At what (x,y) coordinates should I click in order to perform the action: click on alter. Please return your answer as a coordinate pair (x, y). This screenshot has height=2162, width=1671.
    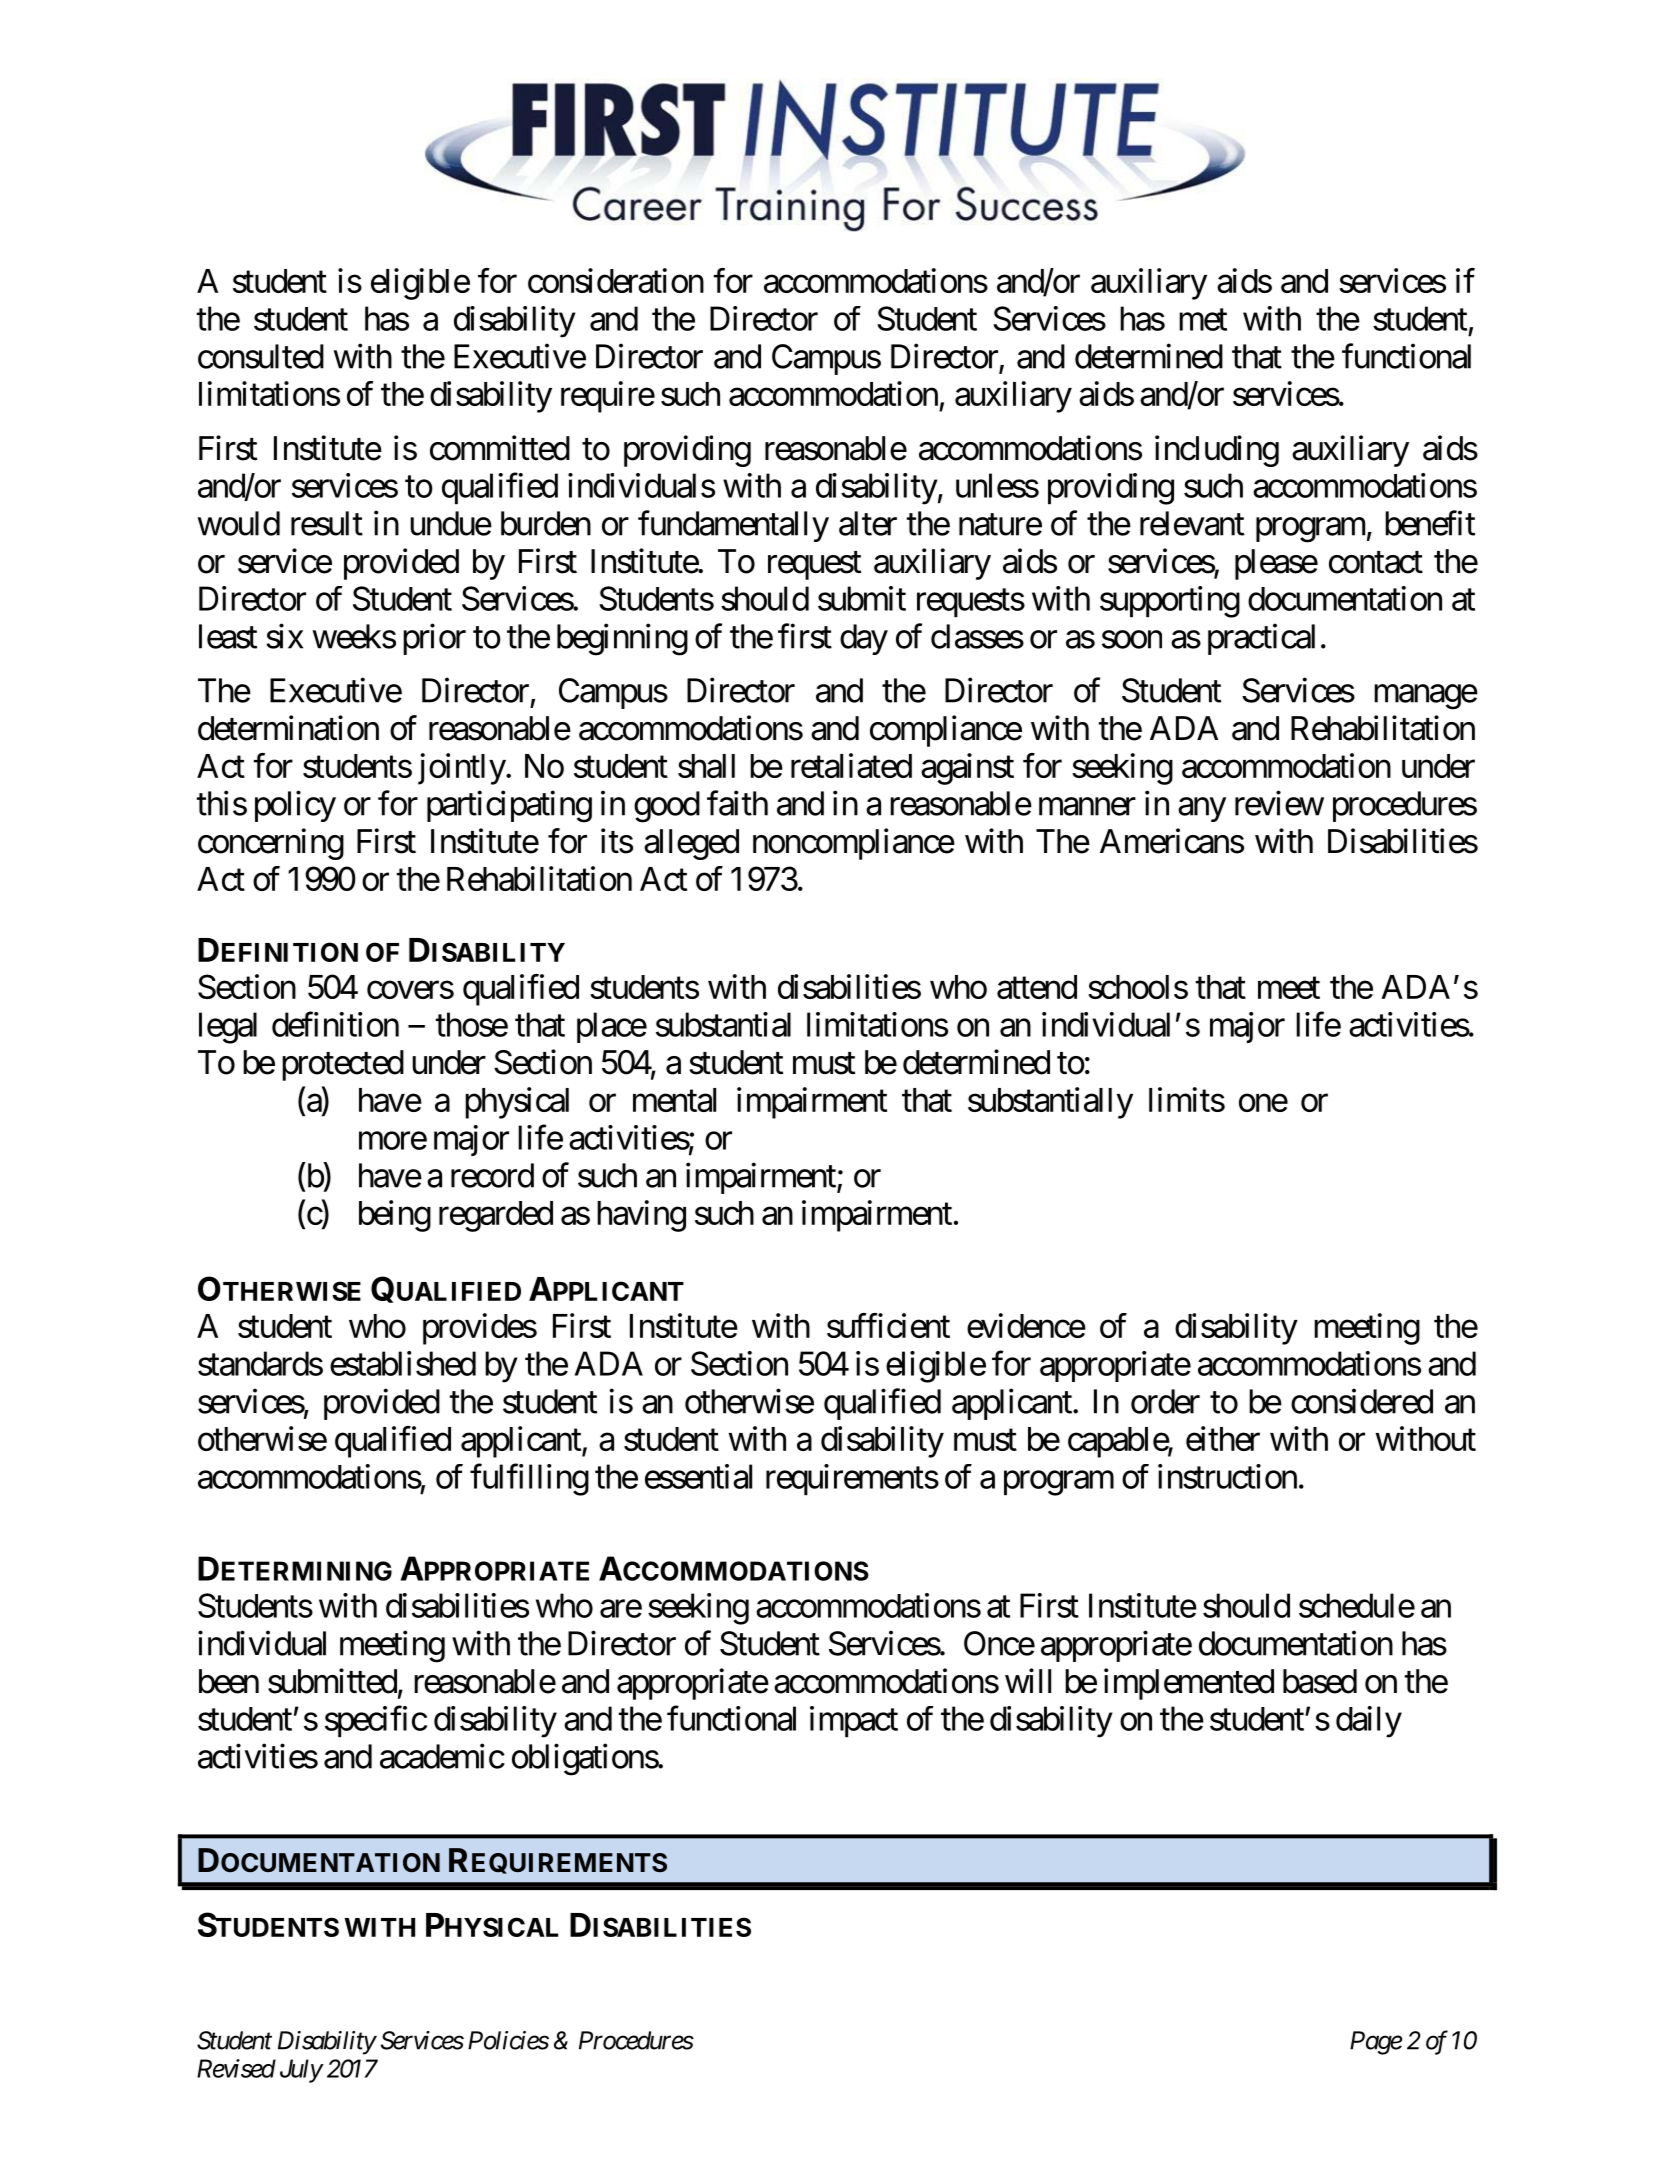
    Looking at the image, I should click on (868, 523).
